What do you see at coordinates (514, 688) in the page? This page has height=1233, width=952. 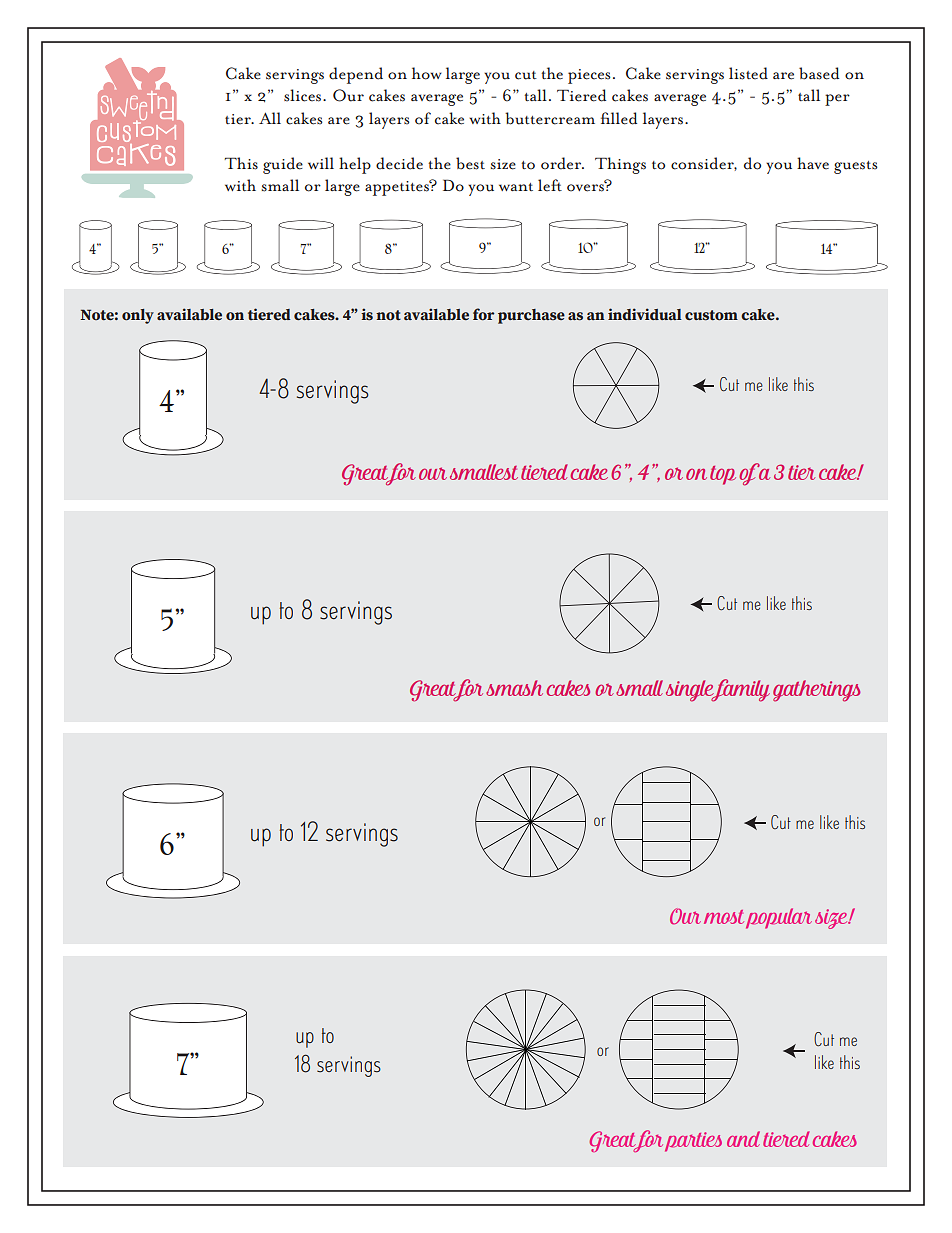 I see `smash` at bounding box center [514, 688].
